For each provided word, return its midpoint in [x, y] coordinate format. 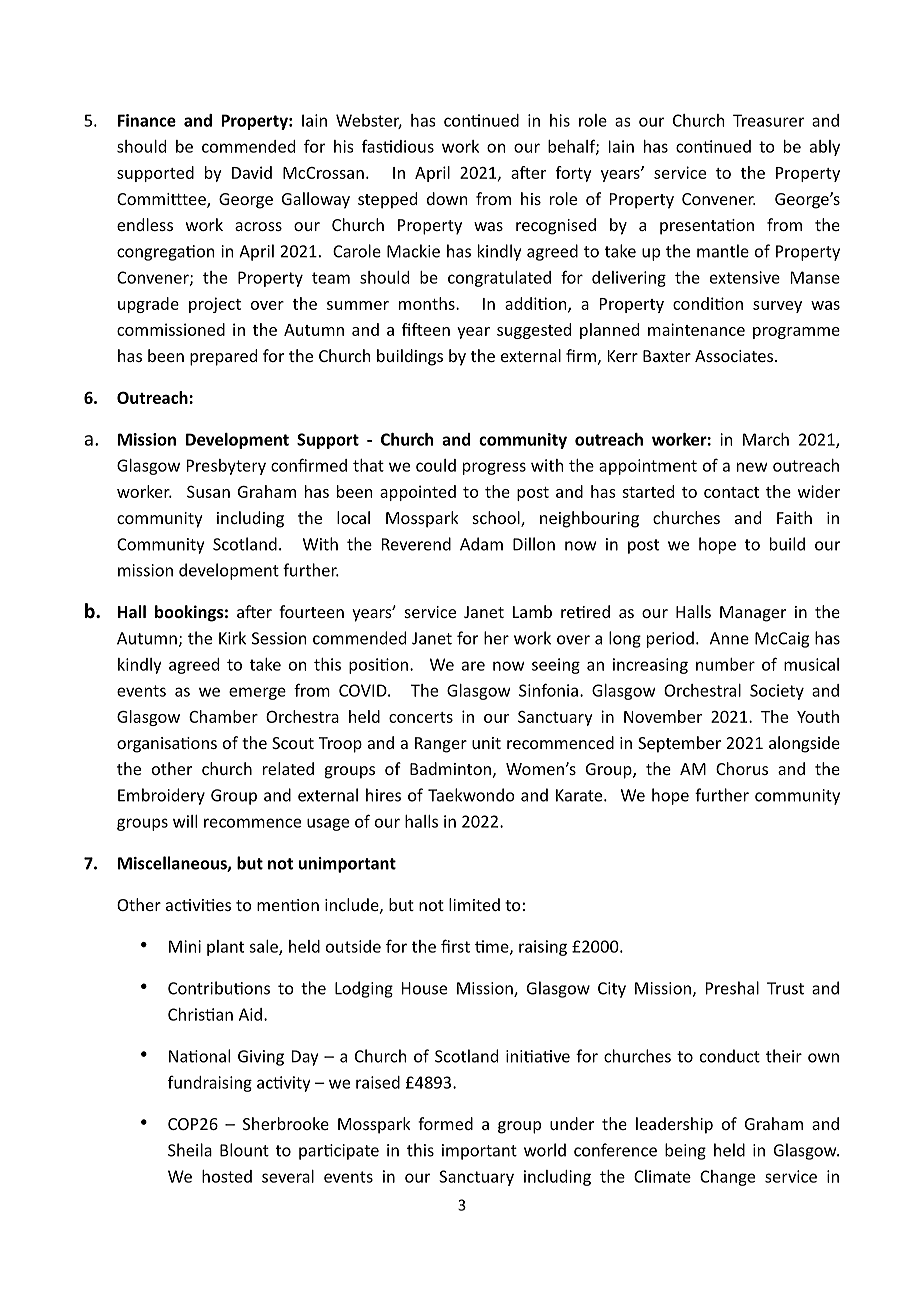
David [252, 172]
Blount [244, 1150]
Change [727, 1178]
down [447, 198]
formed [445, 1123]
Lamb [532, 611]
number [725, 664]
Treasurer [768, 120]
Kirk [232, 638]
